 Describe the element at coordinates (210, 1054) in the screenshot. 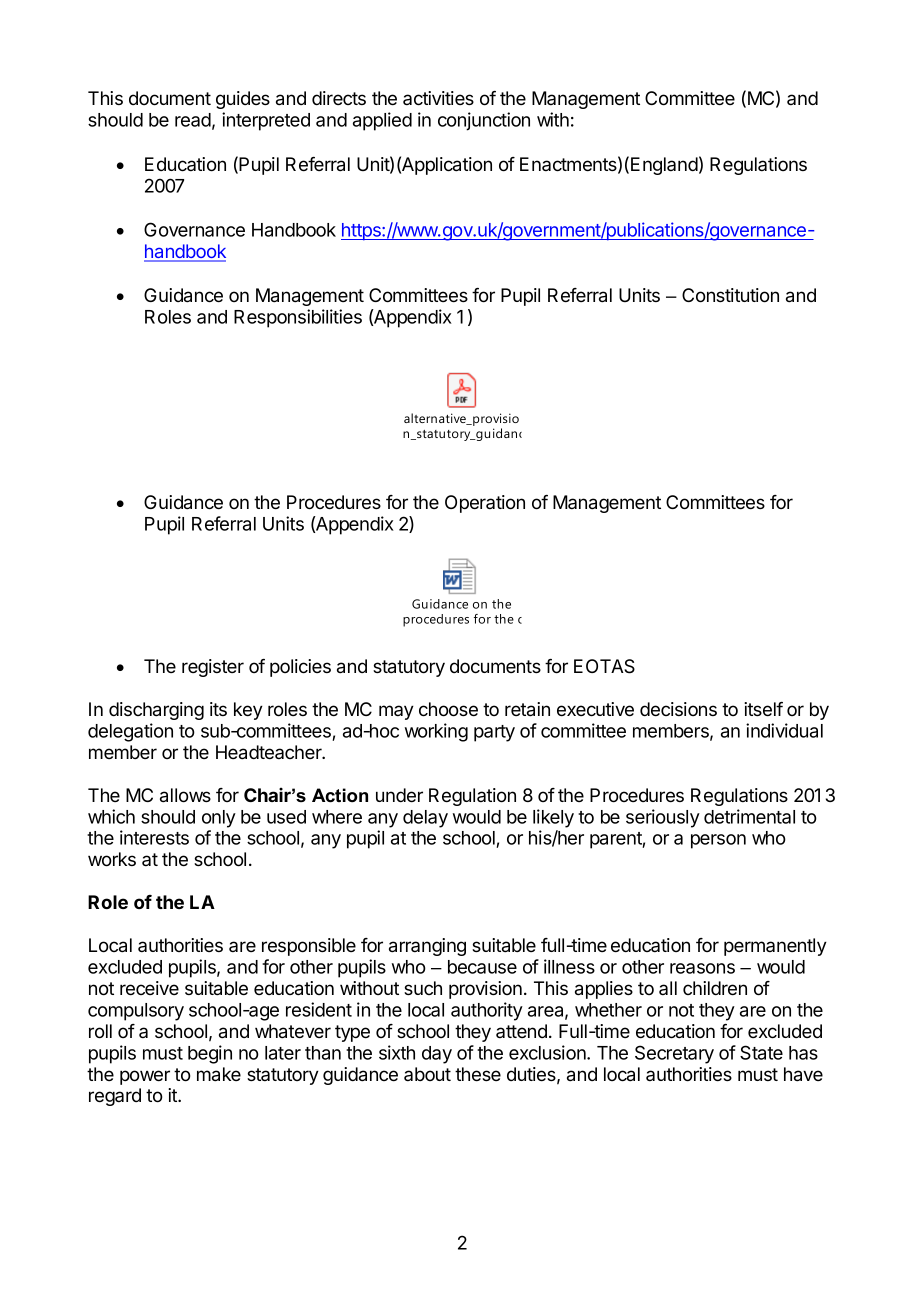

I see `begin` at that location.
